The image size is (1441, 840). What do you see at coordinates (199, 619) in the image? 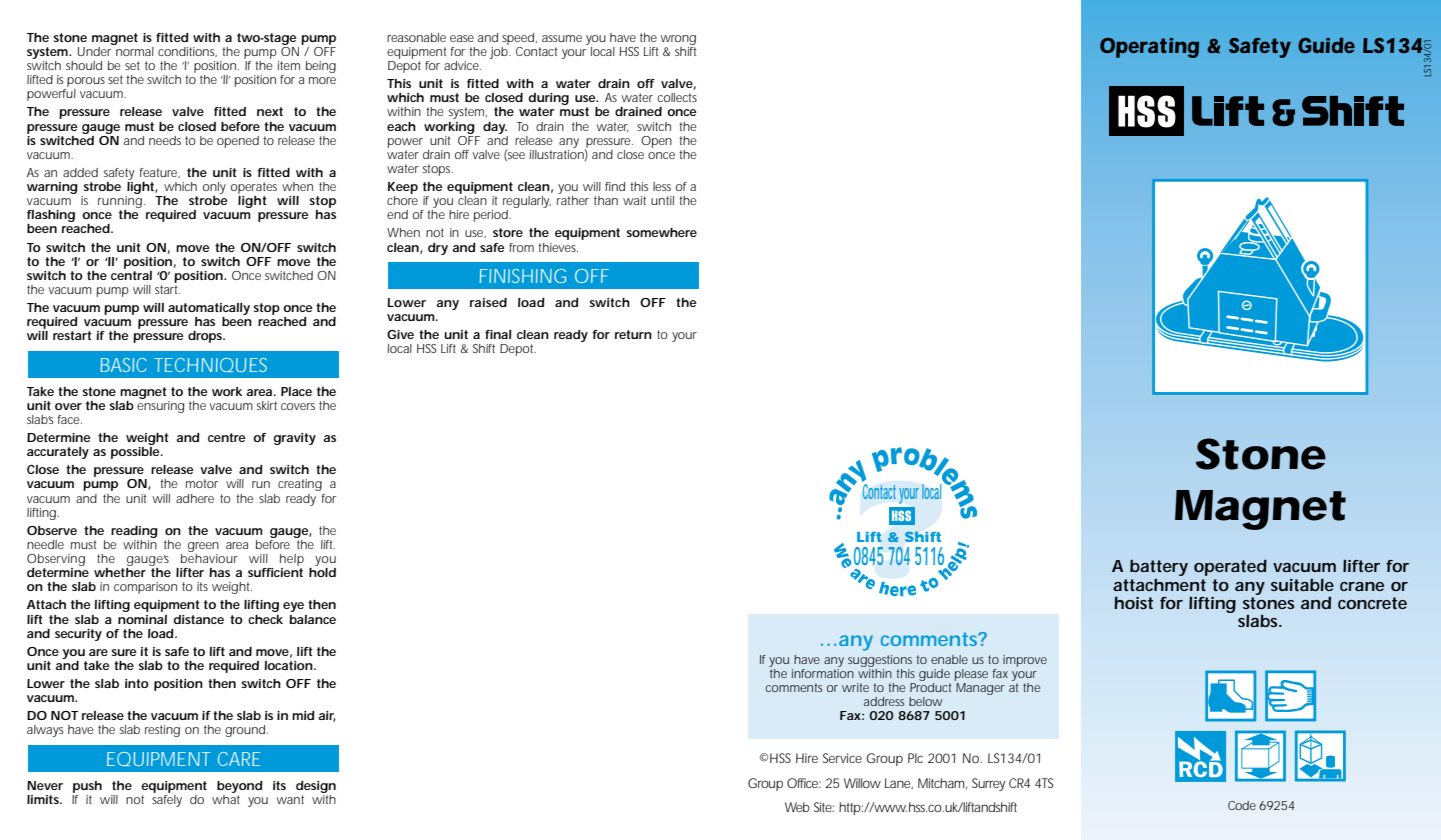
I see `distance` at bounding box center [199, 619].
